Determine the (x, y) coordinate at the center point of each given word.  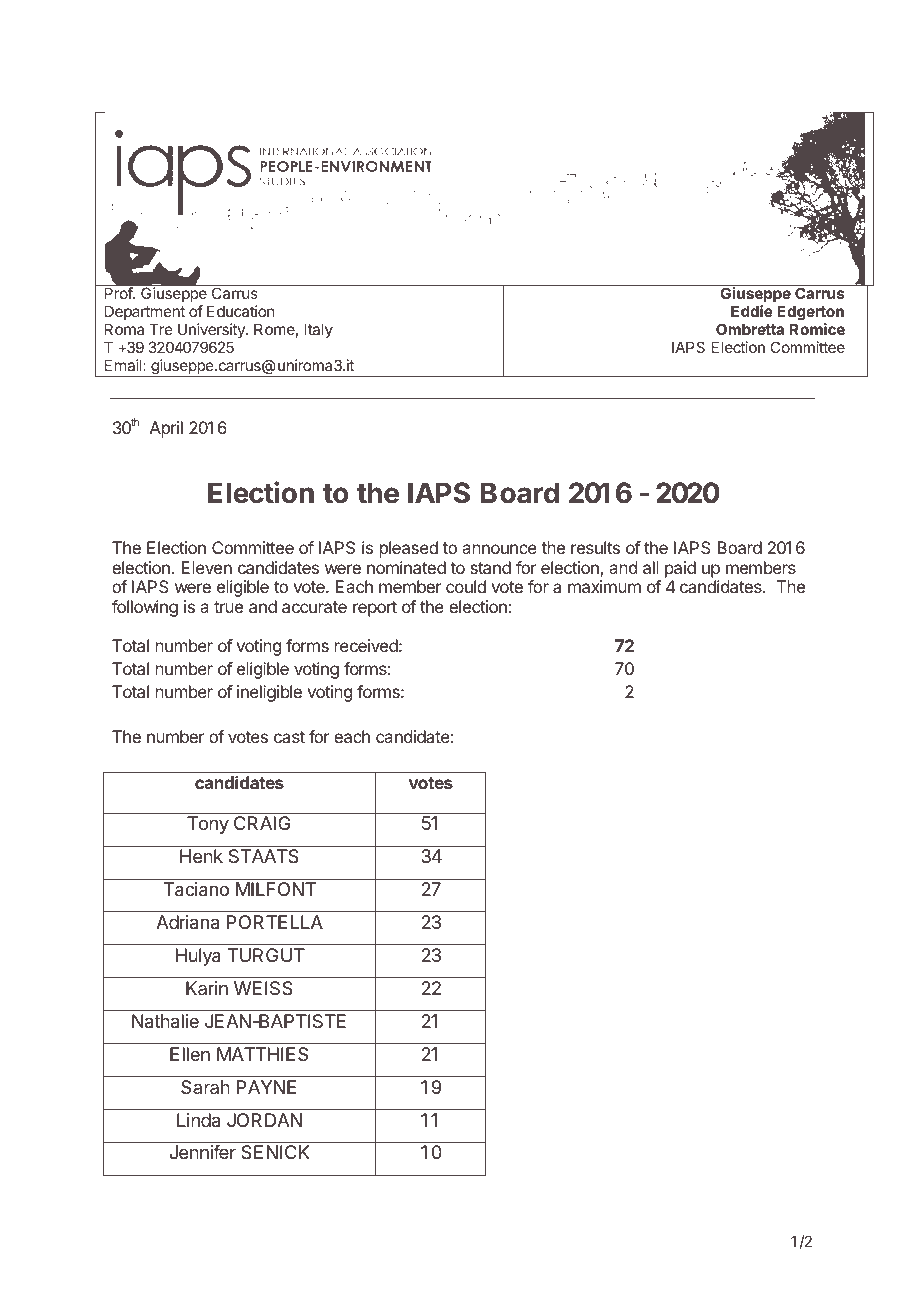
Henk (201, 856)
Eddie (752, 311)
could (466, 586)
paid (680, 569)
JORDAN (264, 1120)
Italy (319, 330)
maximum (604, 586)
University (212, 330)
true (228, 607)
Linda (198, 1120)
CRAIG (262, 823)
